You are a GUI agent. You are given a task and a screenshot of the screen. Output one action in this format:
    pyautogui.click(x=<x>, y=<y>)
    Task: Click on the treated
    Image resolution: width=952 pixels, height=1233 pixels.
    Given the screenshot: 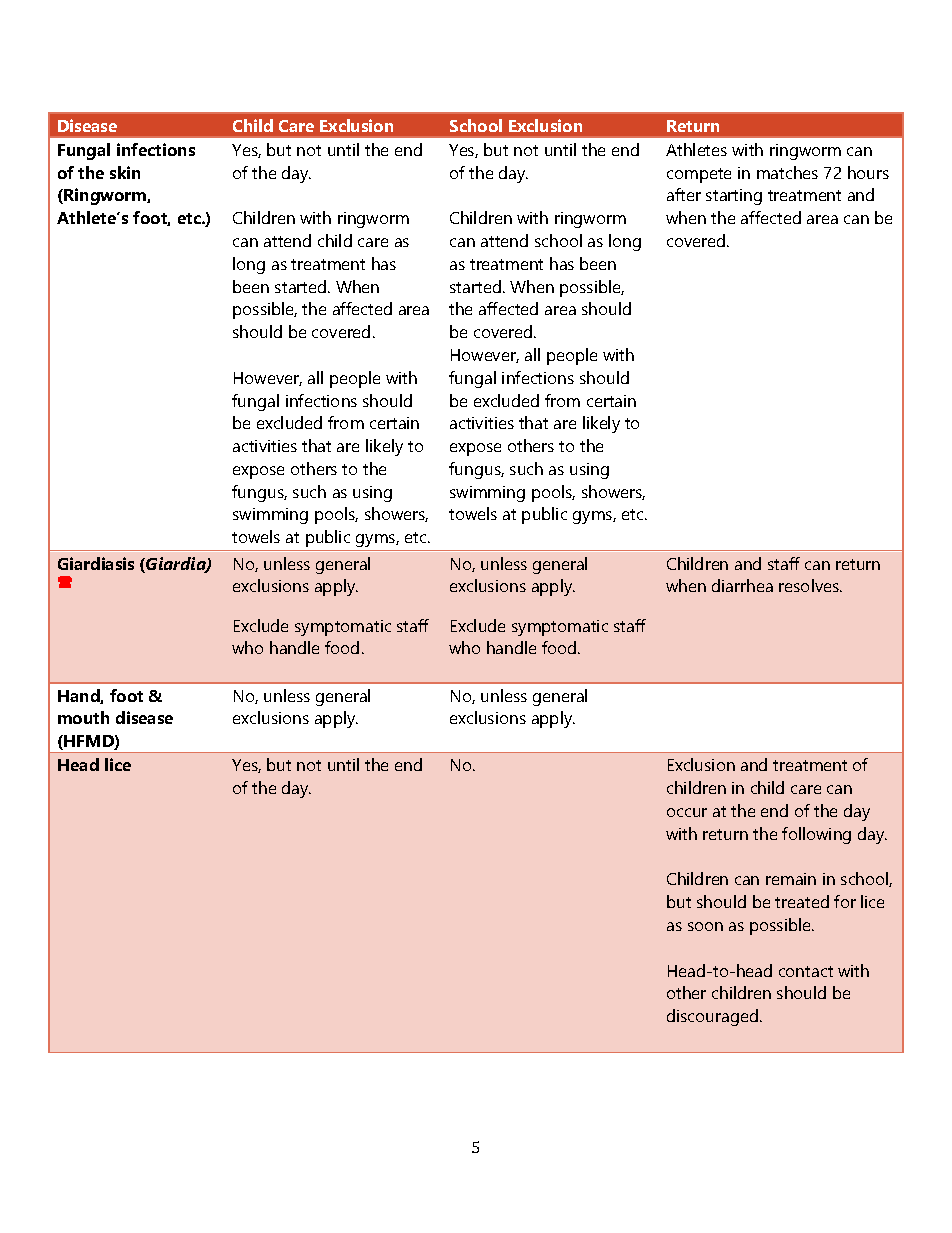 What is the action you would take?
    pyautogui.click(x=802, y=901)
